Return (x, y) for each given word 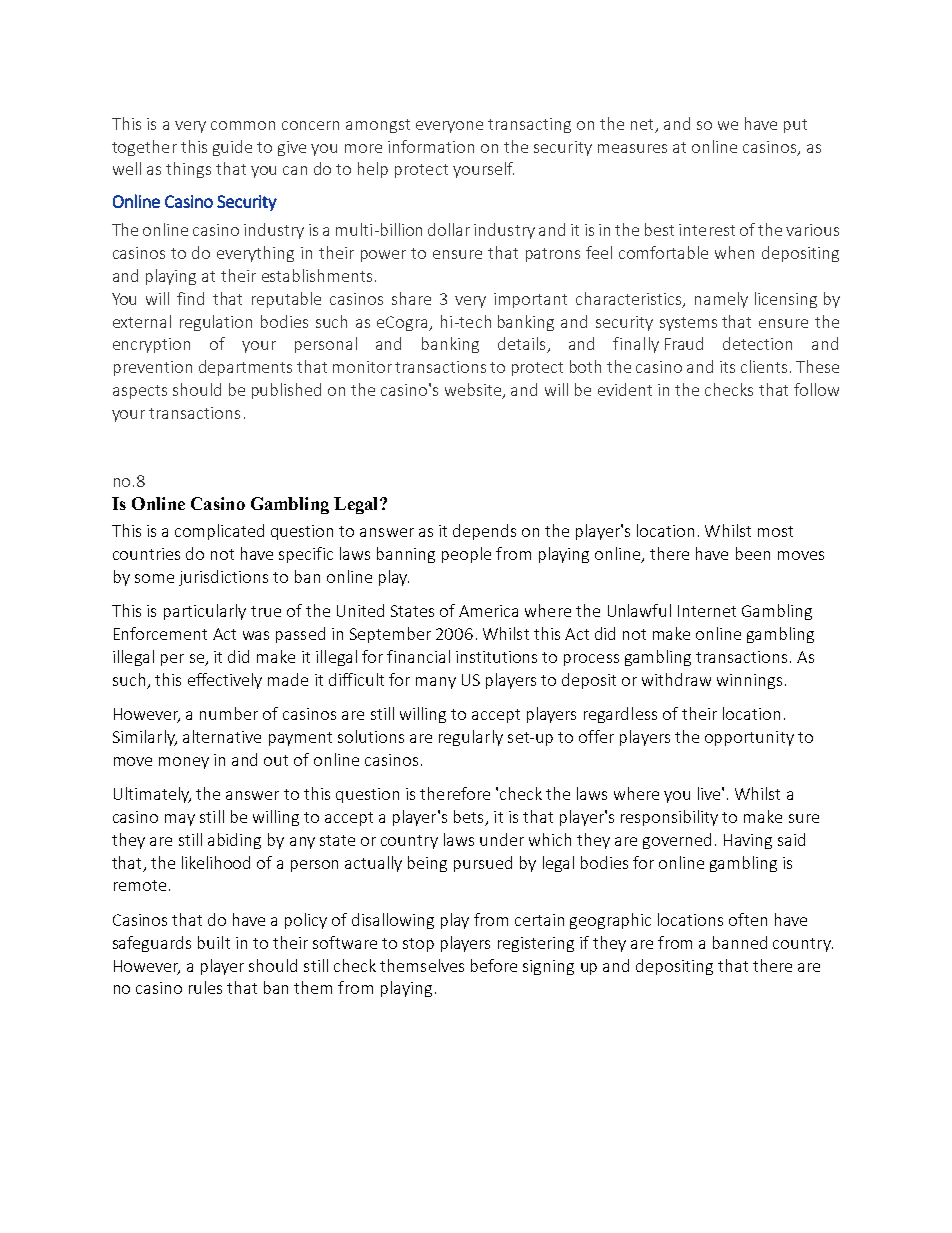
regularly (471, 738)
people (466, 555)
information (431, 146)
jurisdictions (223, 578)
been (753, 553)
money (184, 763)
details (523, 345)
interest (707, 230)
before (494, 965)
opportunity (749, 738)
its (727, 367)
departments (245, 368)
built (214, 942)
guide (232, 148)
